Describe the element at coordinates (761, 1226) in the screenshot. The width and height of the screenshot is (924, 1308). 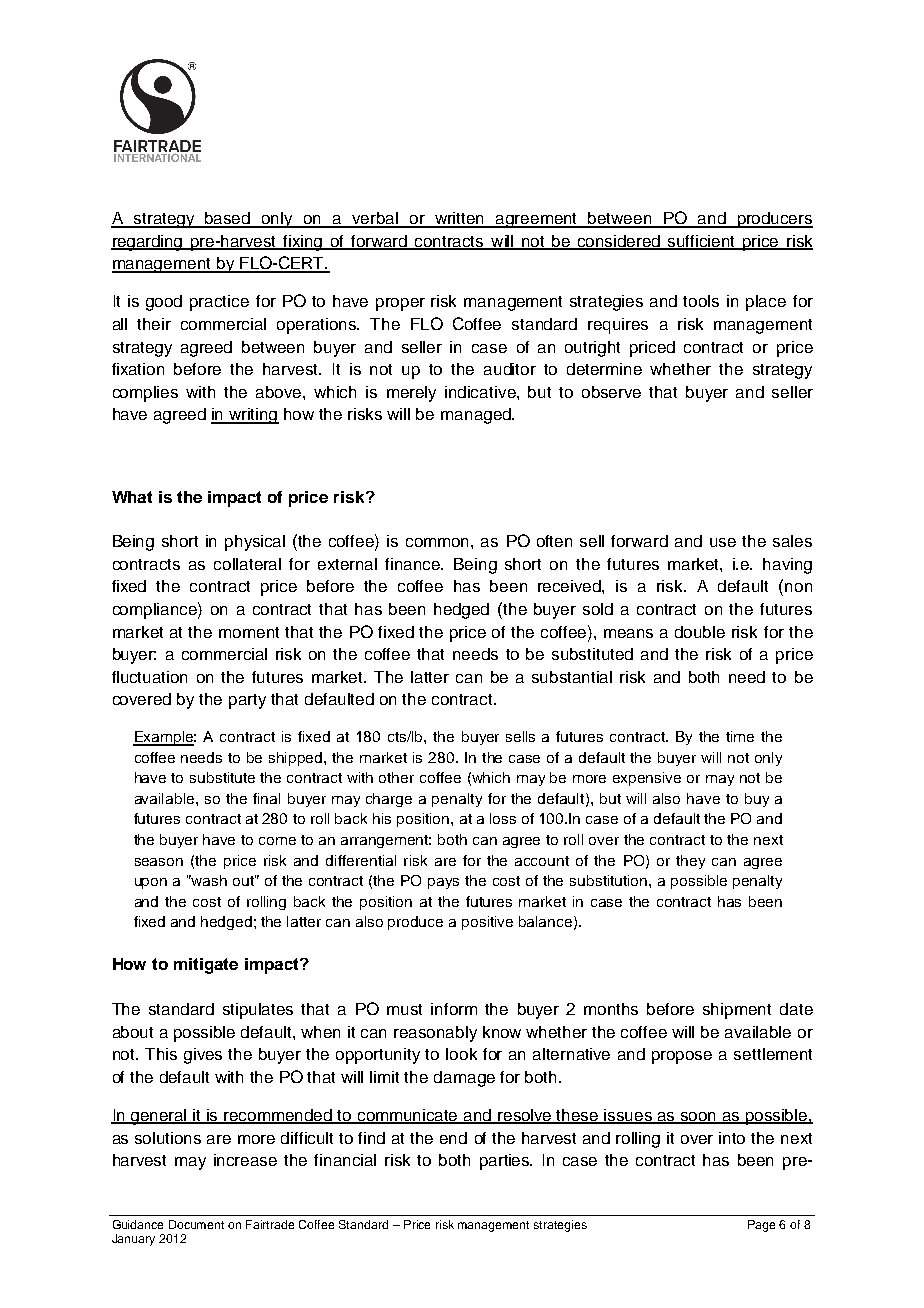
I see `Page` at that location.
